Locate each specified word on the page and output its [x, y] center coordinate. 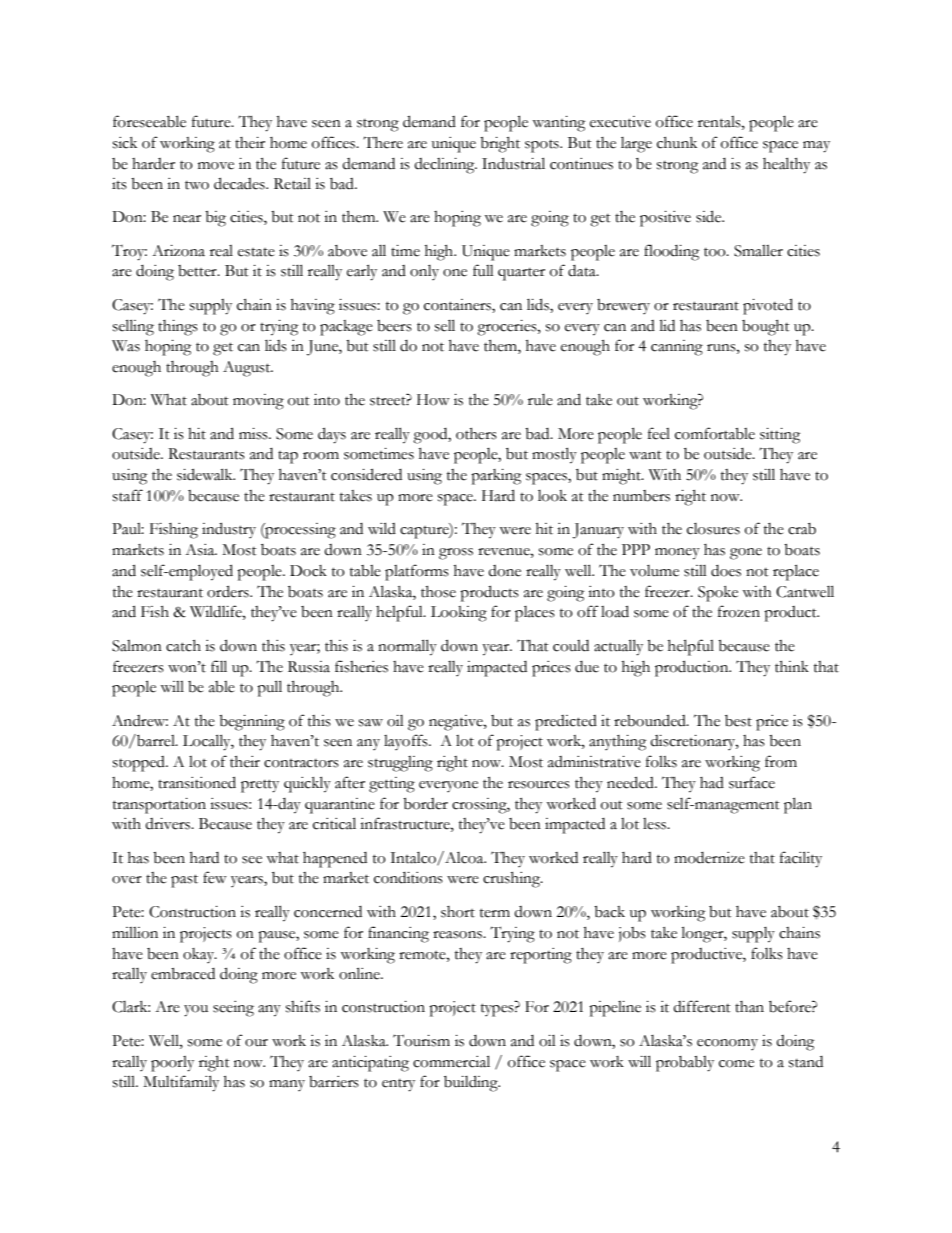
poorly [172, 1064]
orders [229, 591]
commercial [451, 1061]
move [216, 166]
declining [445, 166]
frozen [739, 611]
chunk [677, 143]
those [438, 592]
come [736, 1064]
